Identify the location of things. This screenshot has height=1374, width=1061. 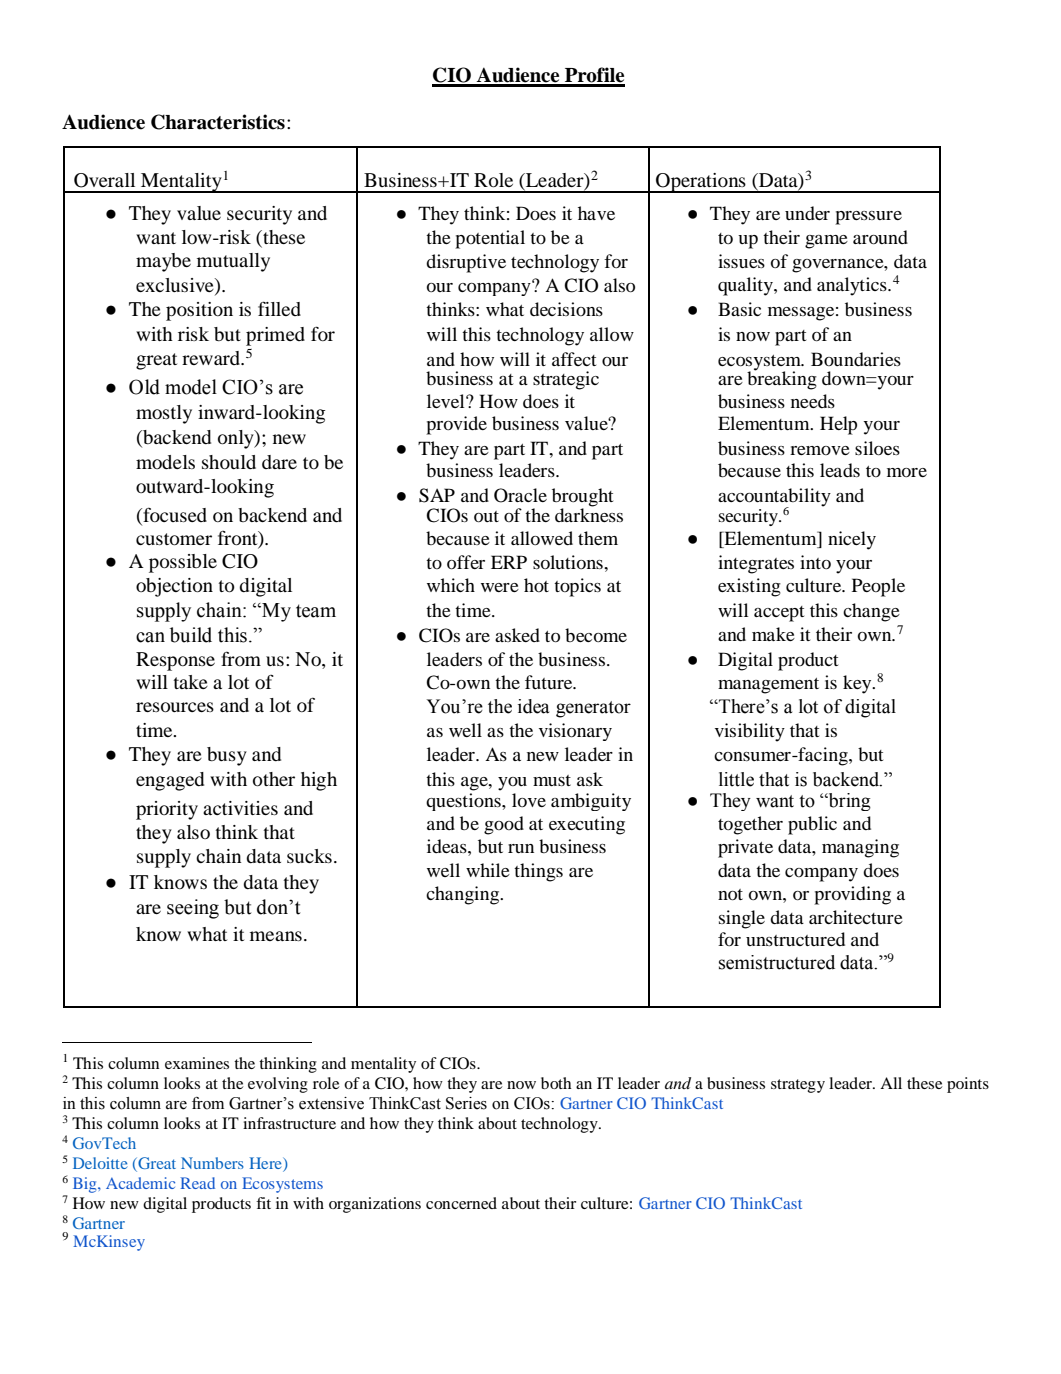
(538, 872).
